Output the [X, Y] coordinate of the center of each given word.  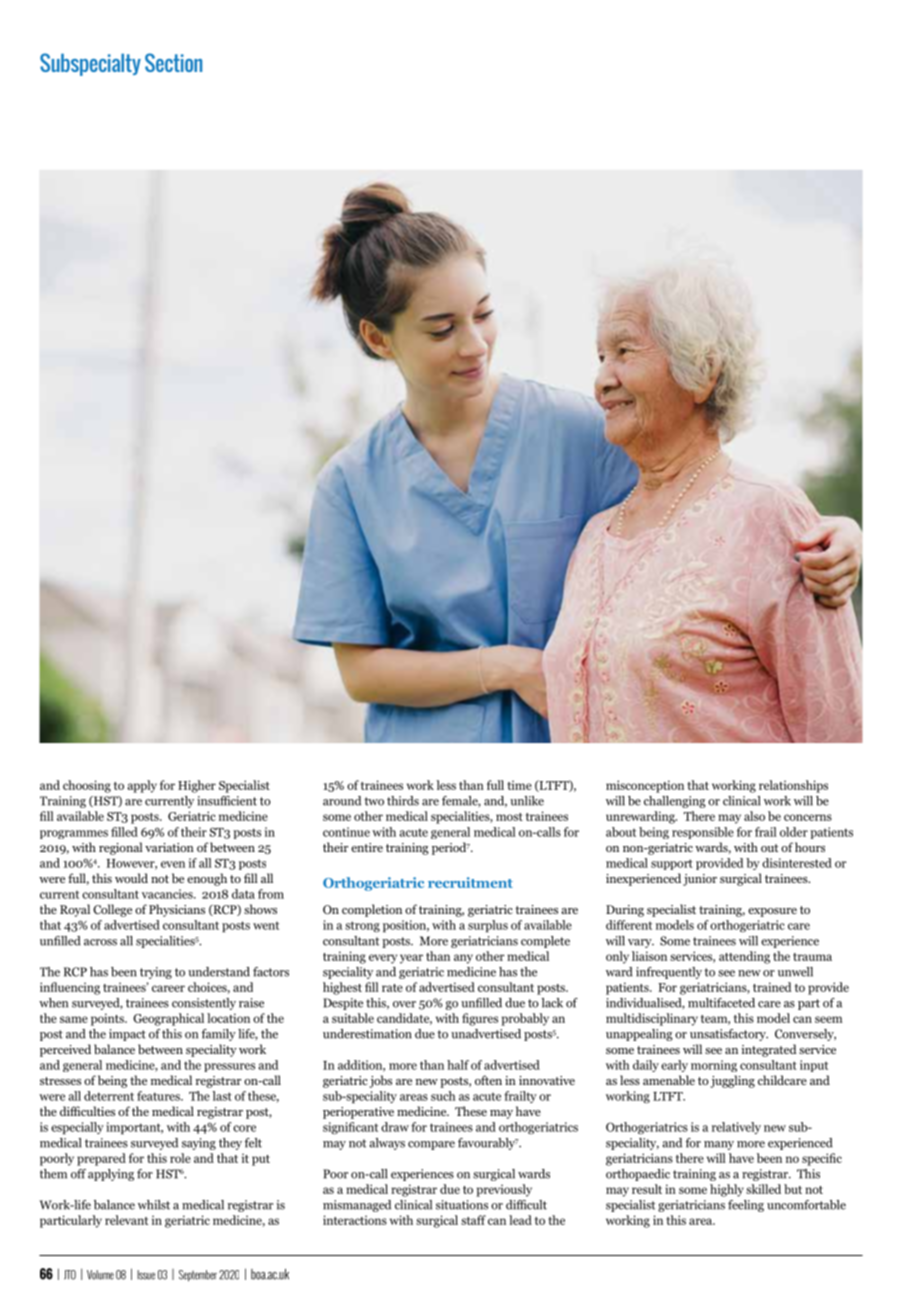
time [519, 785]
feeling [746, 1206]
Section [173, 62]
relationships [793, 786]
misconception [645, 786]
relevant [126, 1220]
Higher [197, 786]
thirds [403, 801]
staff [473, 1220]
